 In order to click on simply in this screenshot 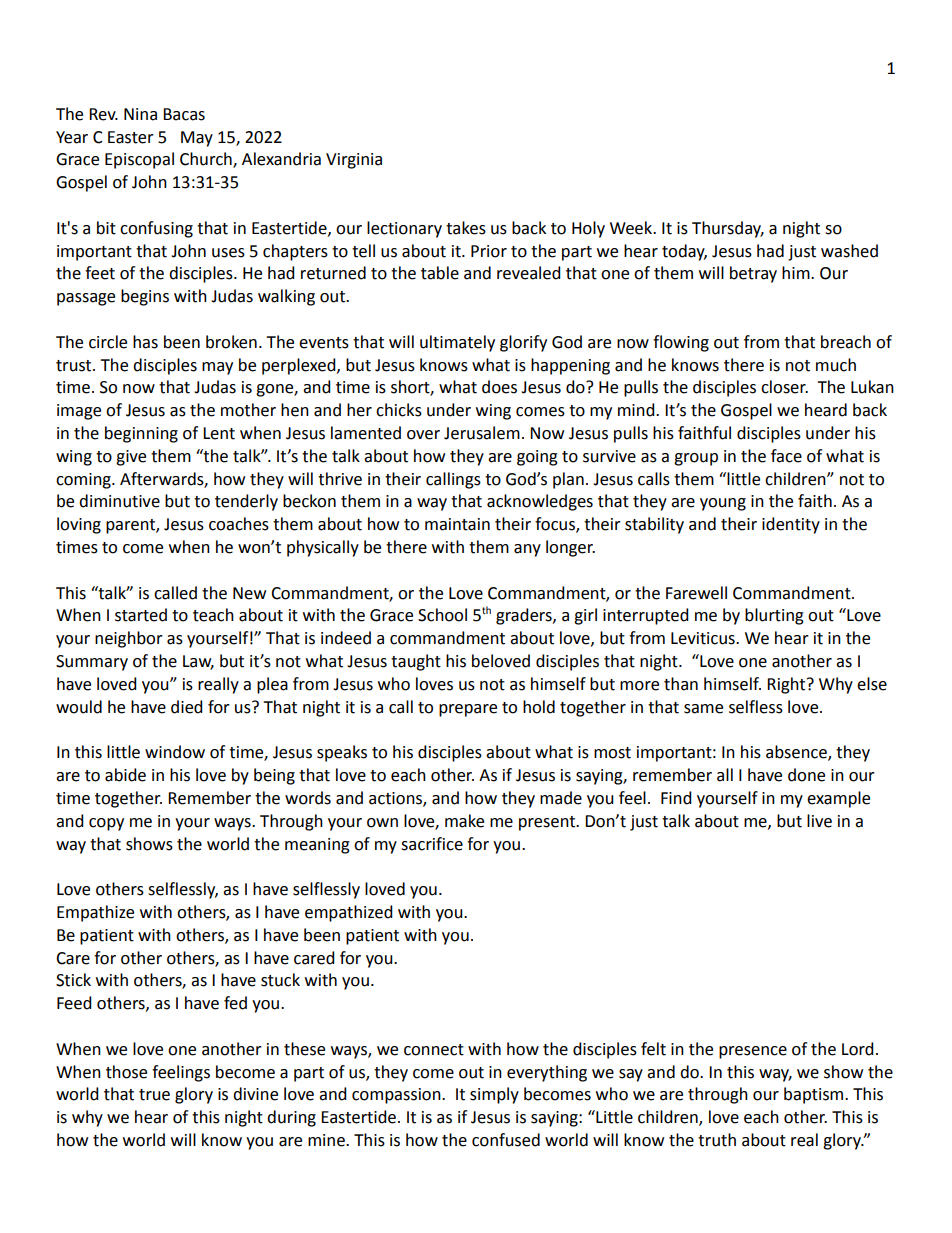, I will do `click(494, 1095)`.
